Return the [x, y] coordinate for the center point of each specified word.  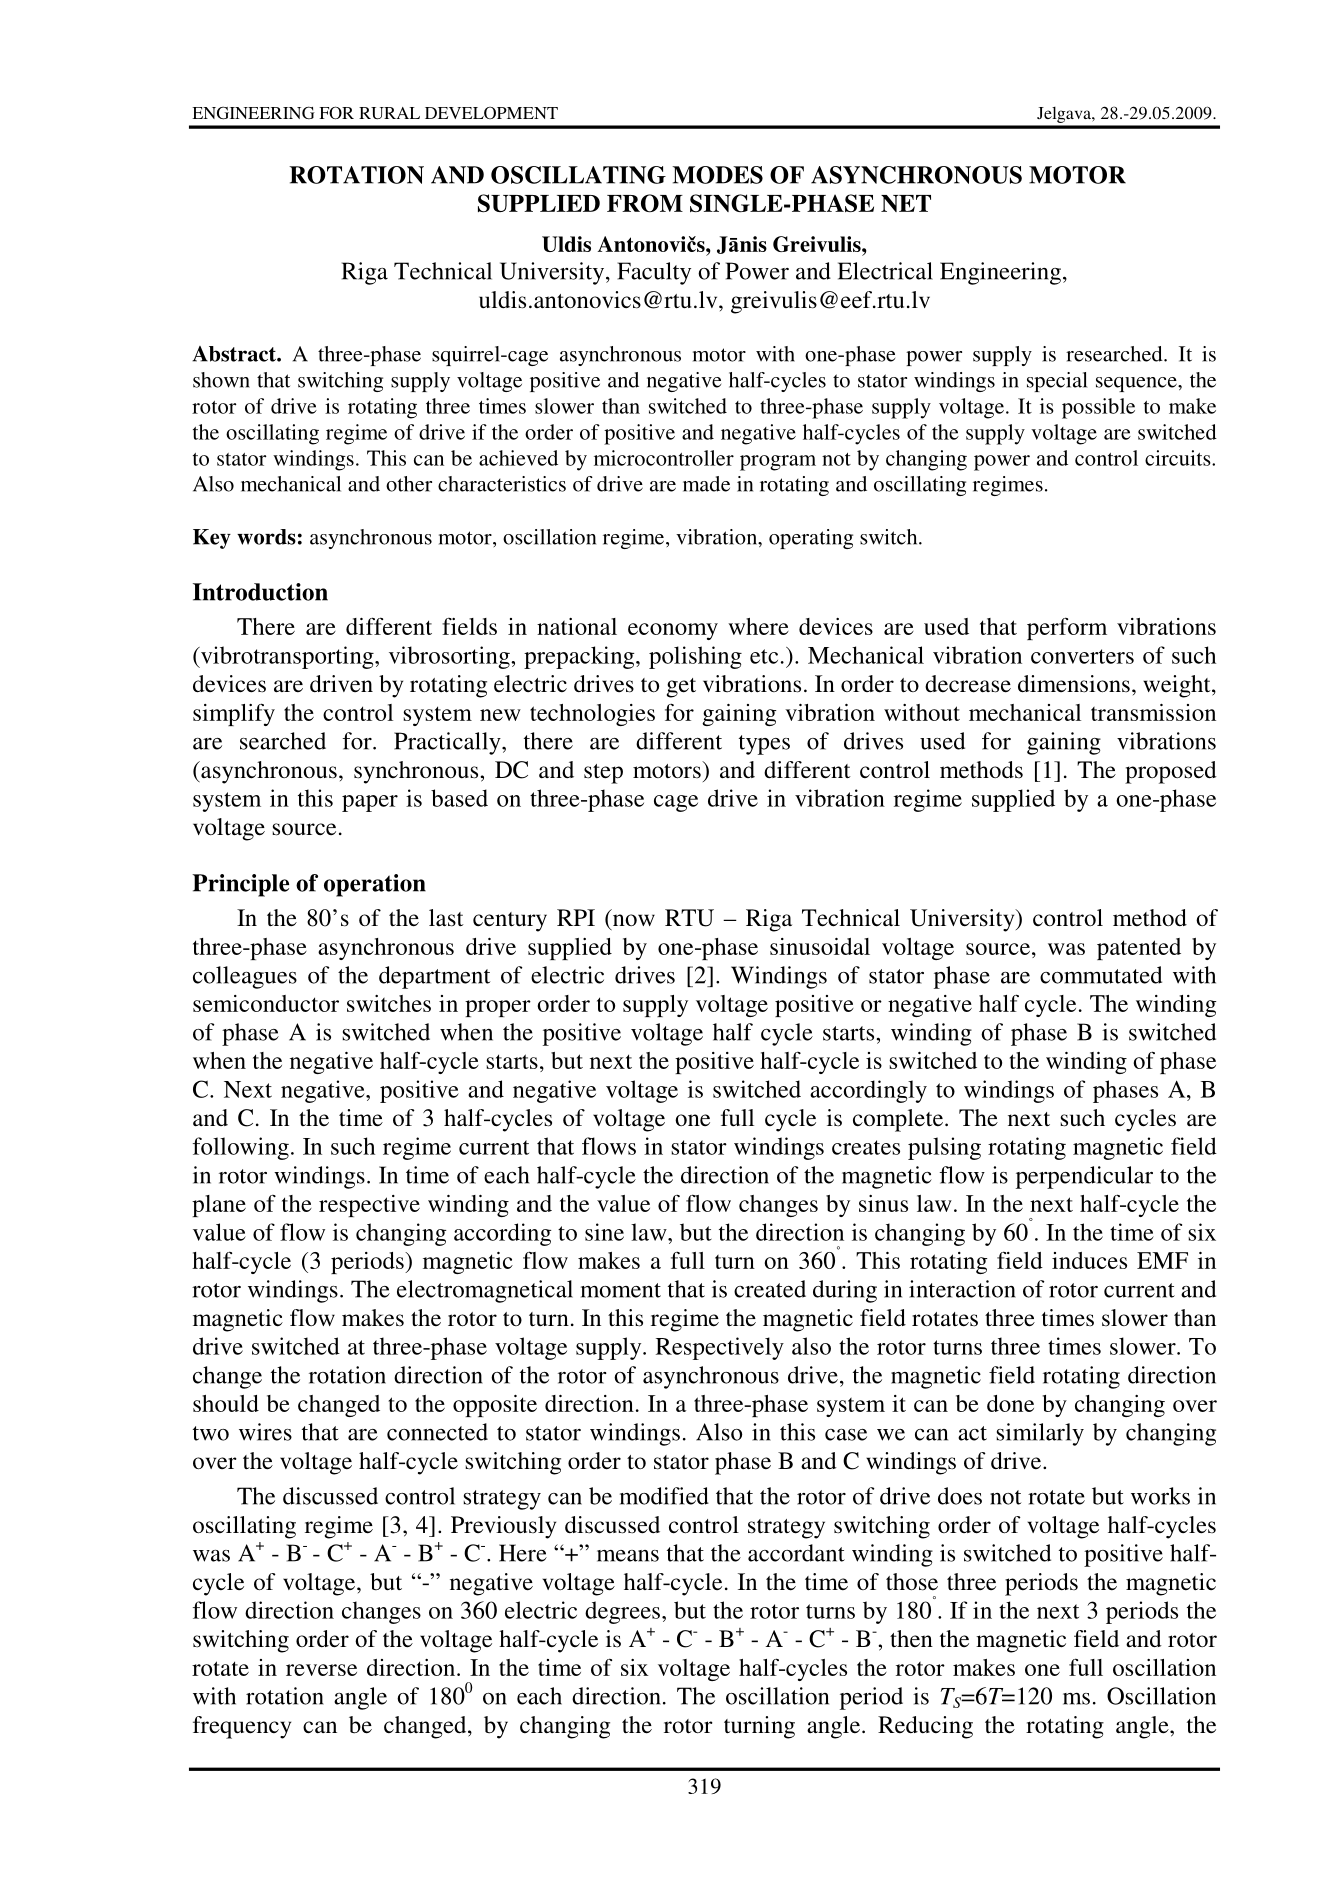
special [1057, 382]
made [706, 484]
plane [219, 1206]
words [266, 537]
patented [1139, 949]
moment [621, 1290]
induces [1089, 1260]
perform [1067, 628]
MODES [717, 175]
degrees [622, 1612]
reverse [321, 1670]
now [634, 920]
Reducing [925, 1727]
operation [375, 885]
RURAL [389, 113]
